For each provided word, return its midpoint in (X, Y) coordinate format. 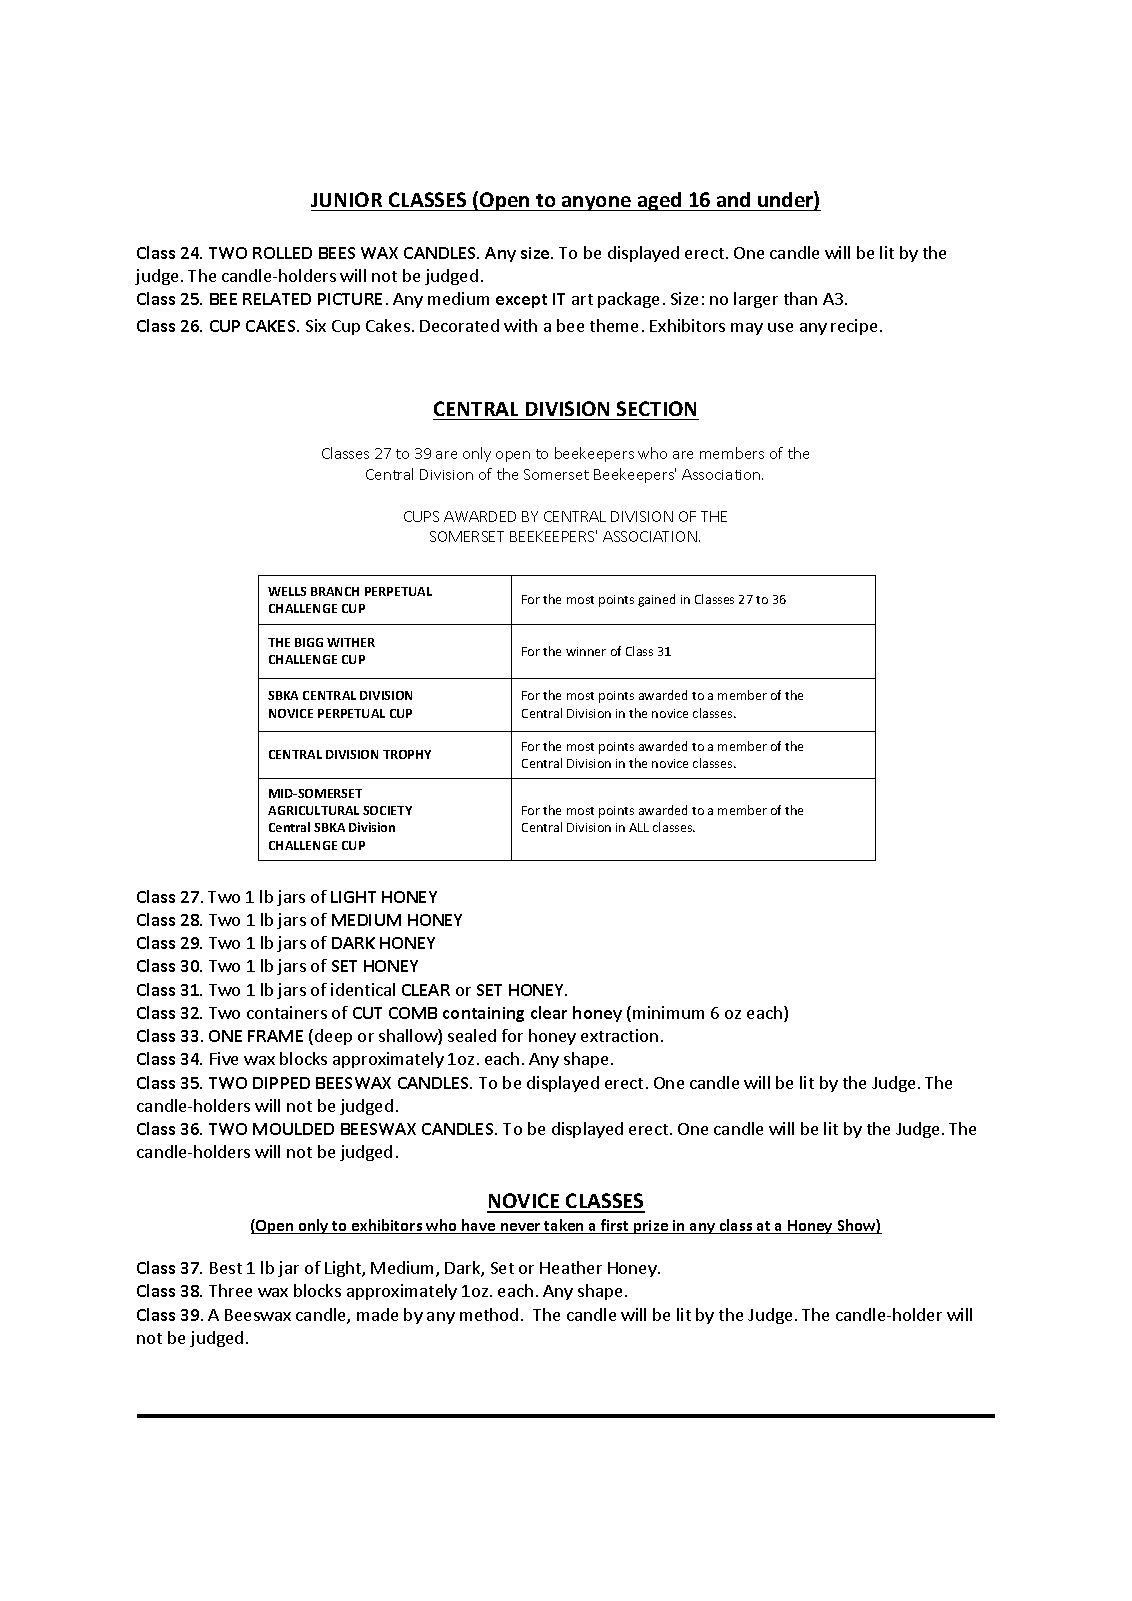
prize (651, 1227)
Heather (571, 1267)
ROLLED (282, 253)
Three (230, 1290)
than (800, 298)
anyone (596, 203)
